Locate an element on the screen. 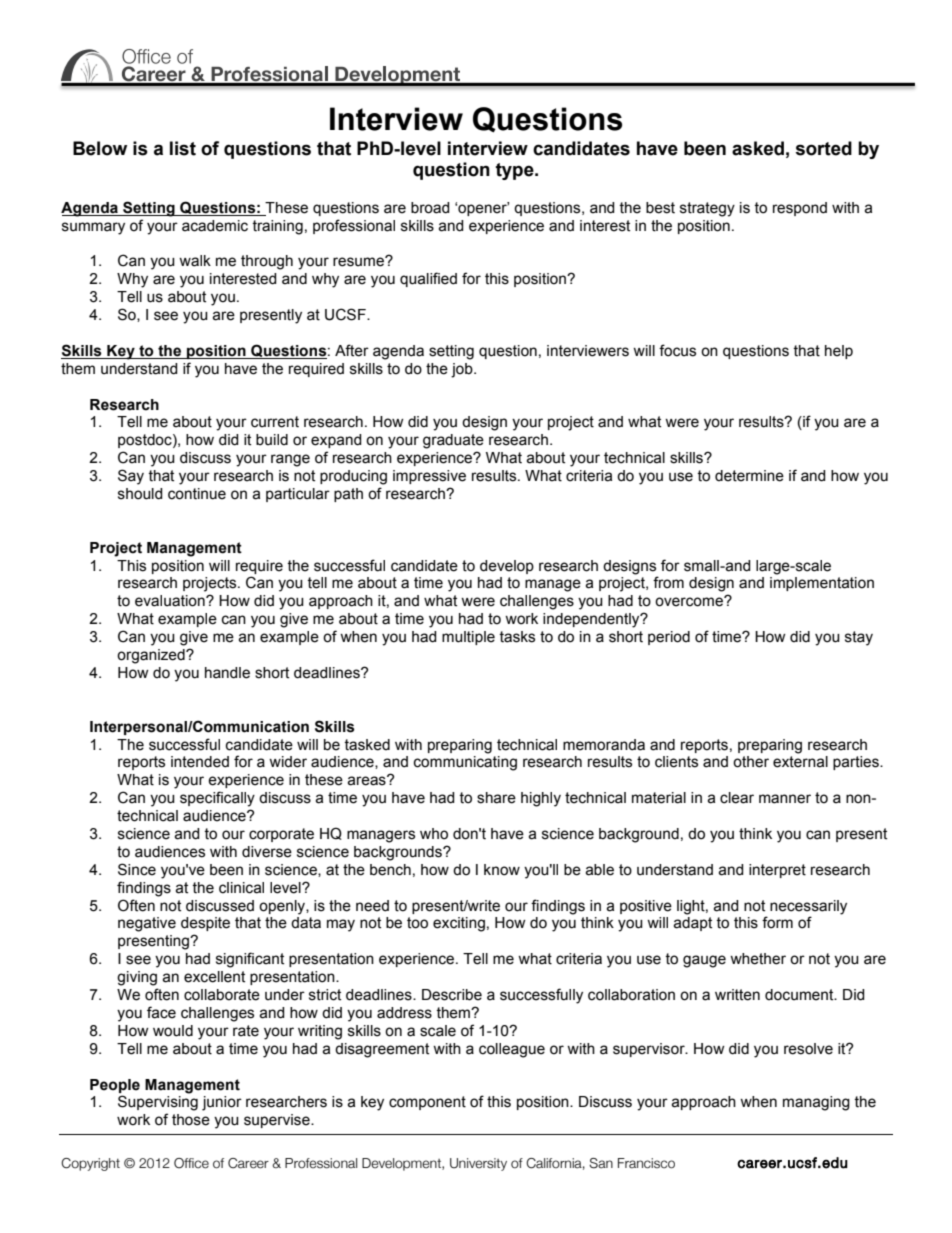  multiple is located at coordinates (468, 638).
